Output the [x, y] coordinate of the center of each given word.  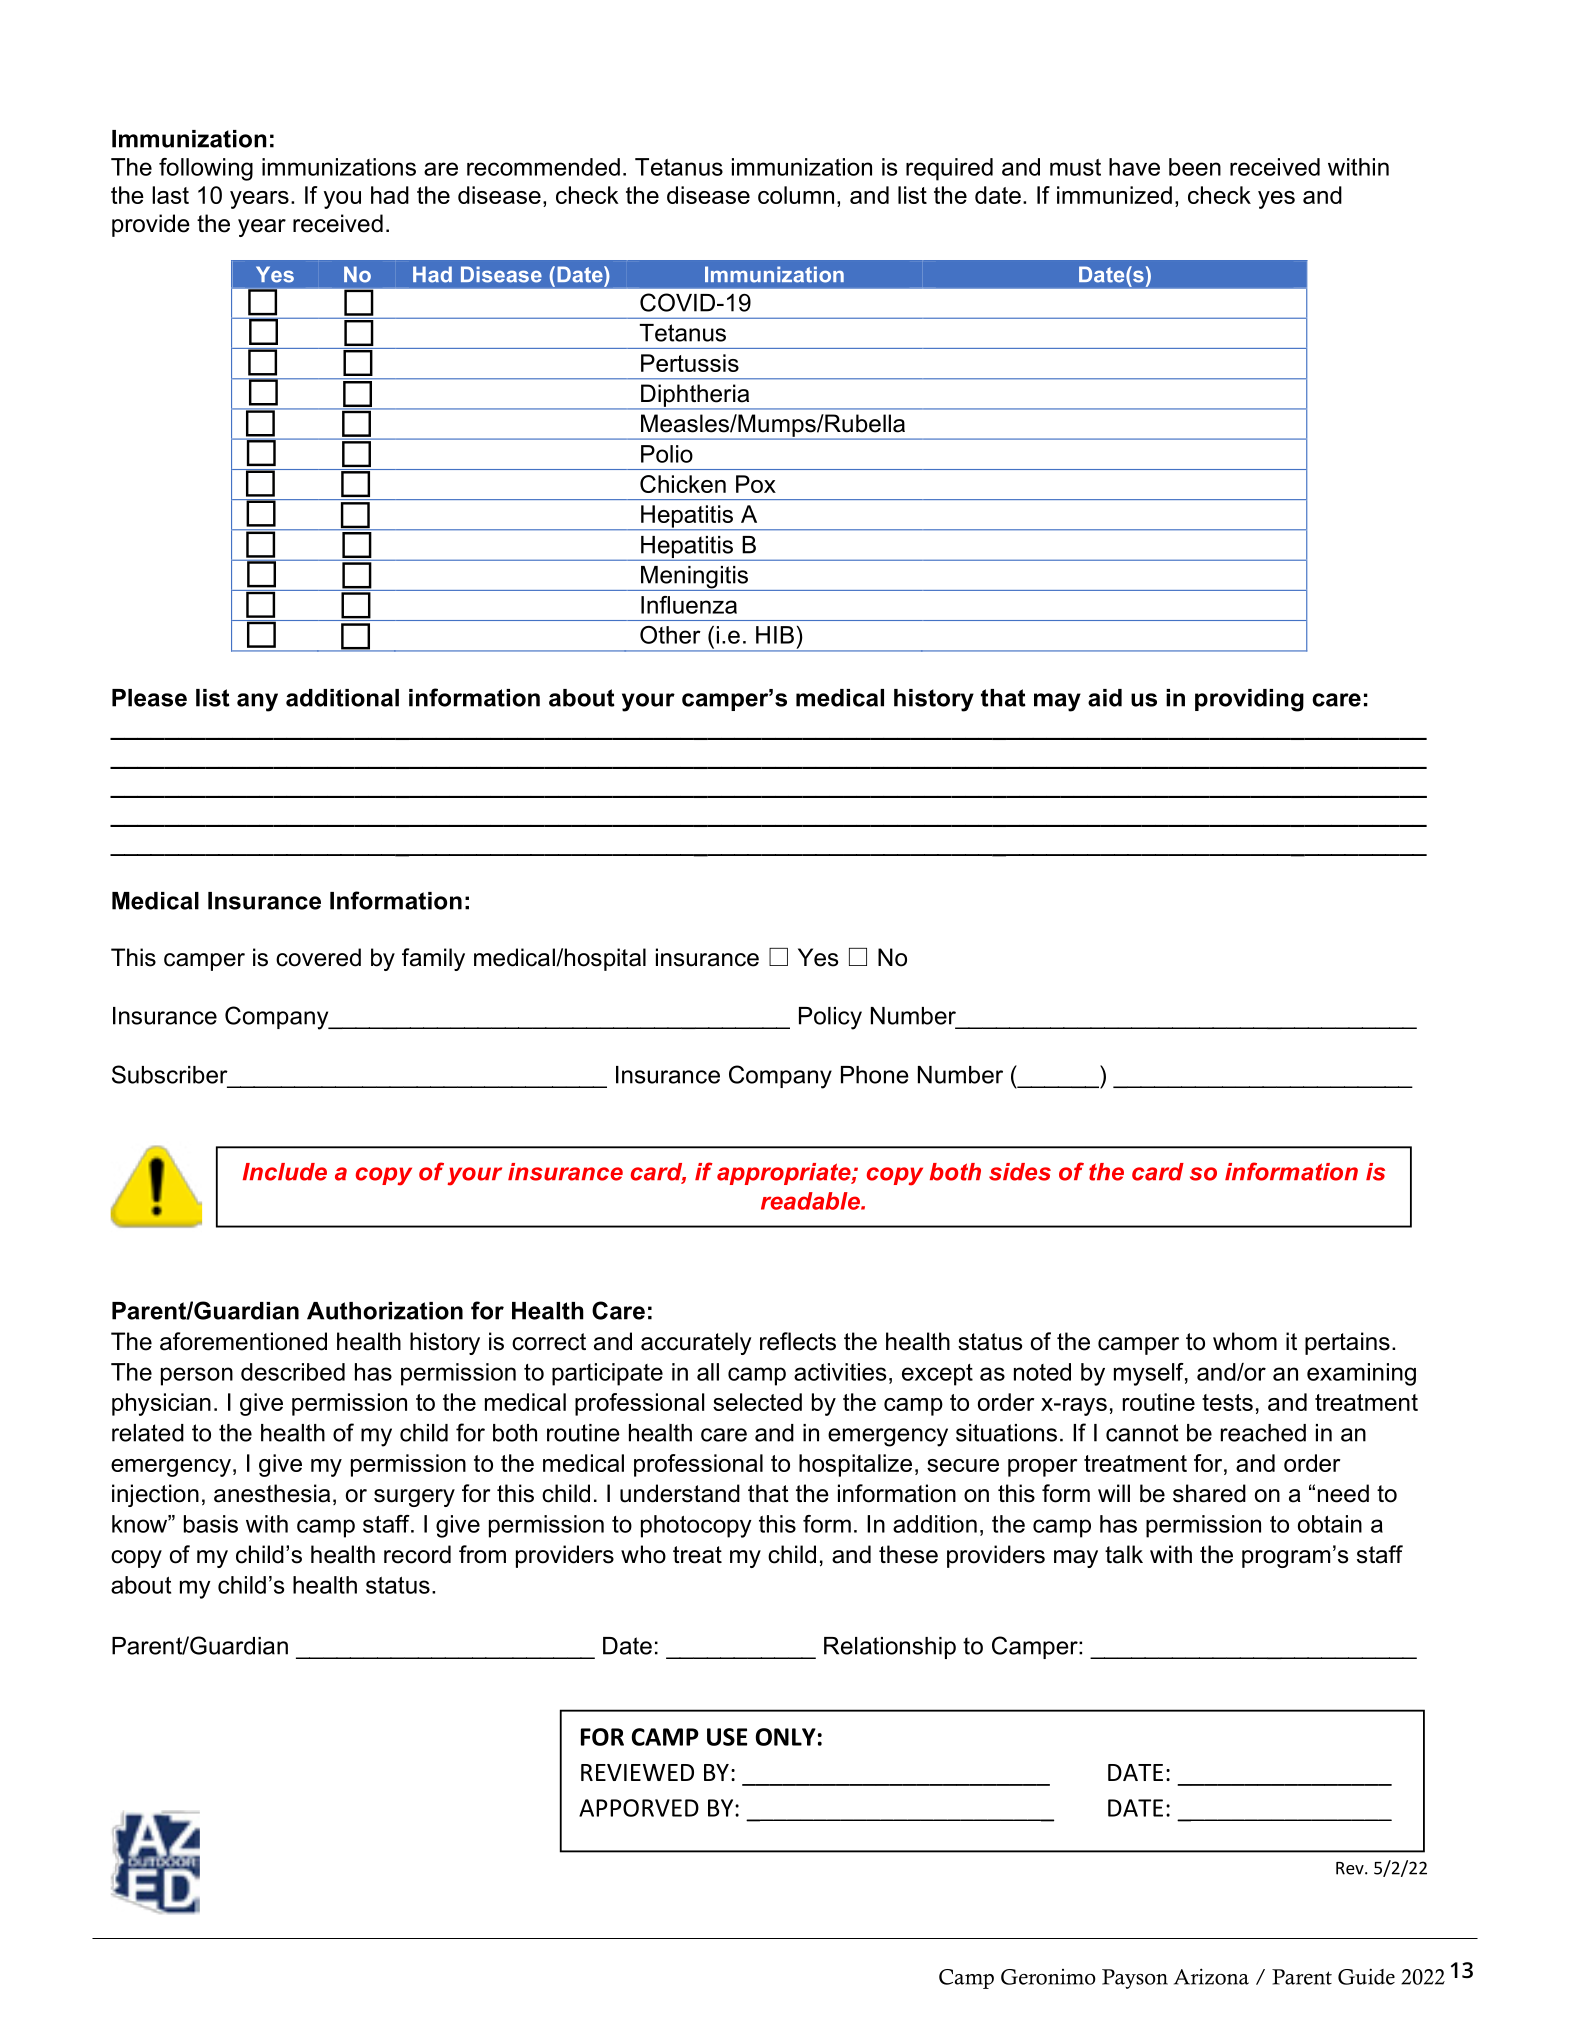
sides [1020, 1172]
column [796, 195]
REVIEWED [637, 1772]
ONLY [786, 1737]
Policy [830, 1018]
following [206, 169]
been [1195, 167]
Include [285, 1172]
